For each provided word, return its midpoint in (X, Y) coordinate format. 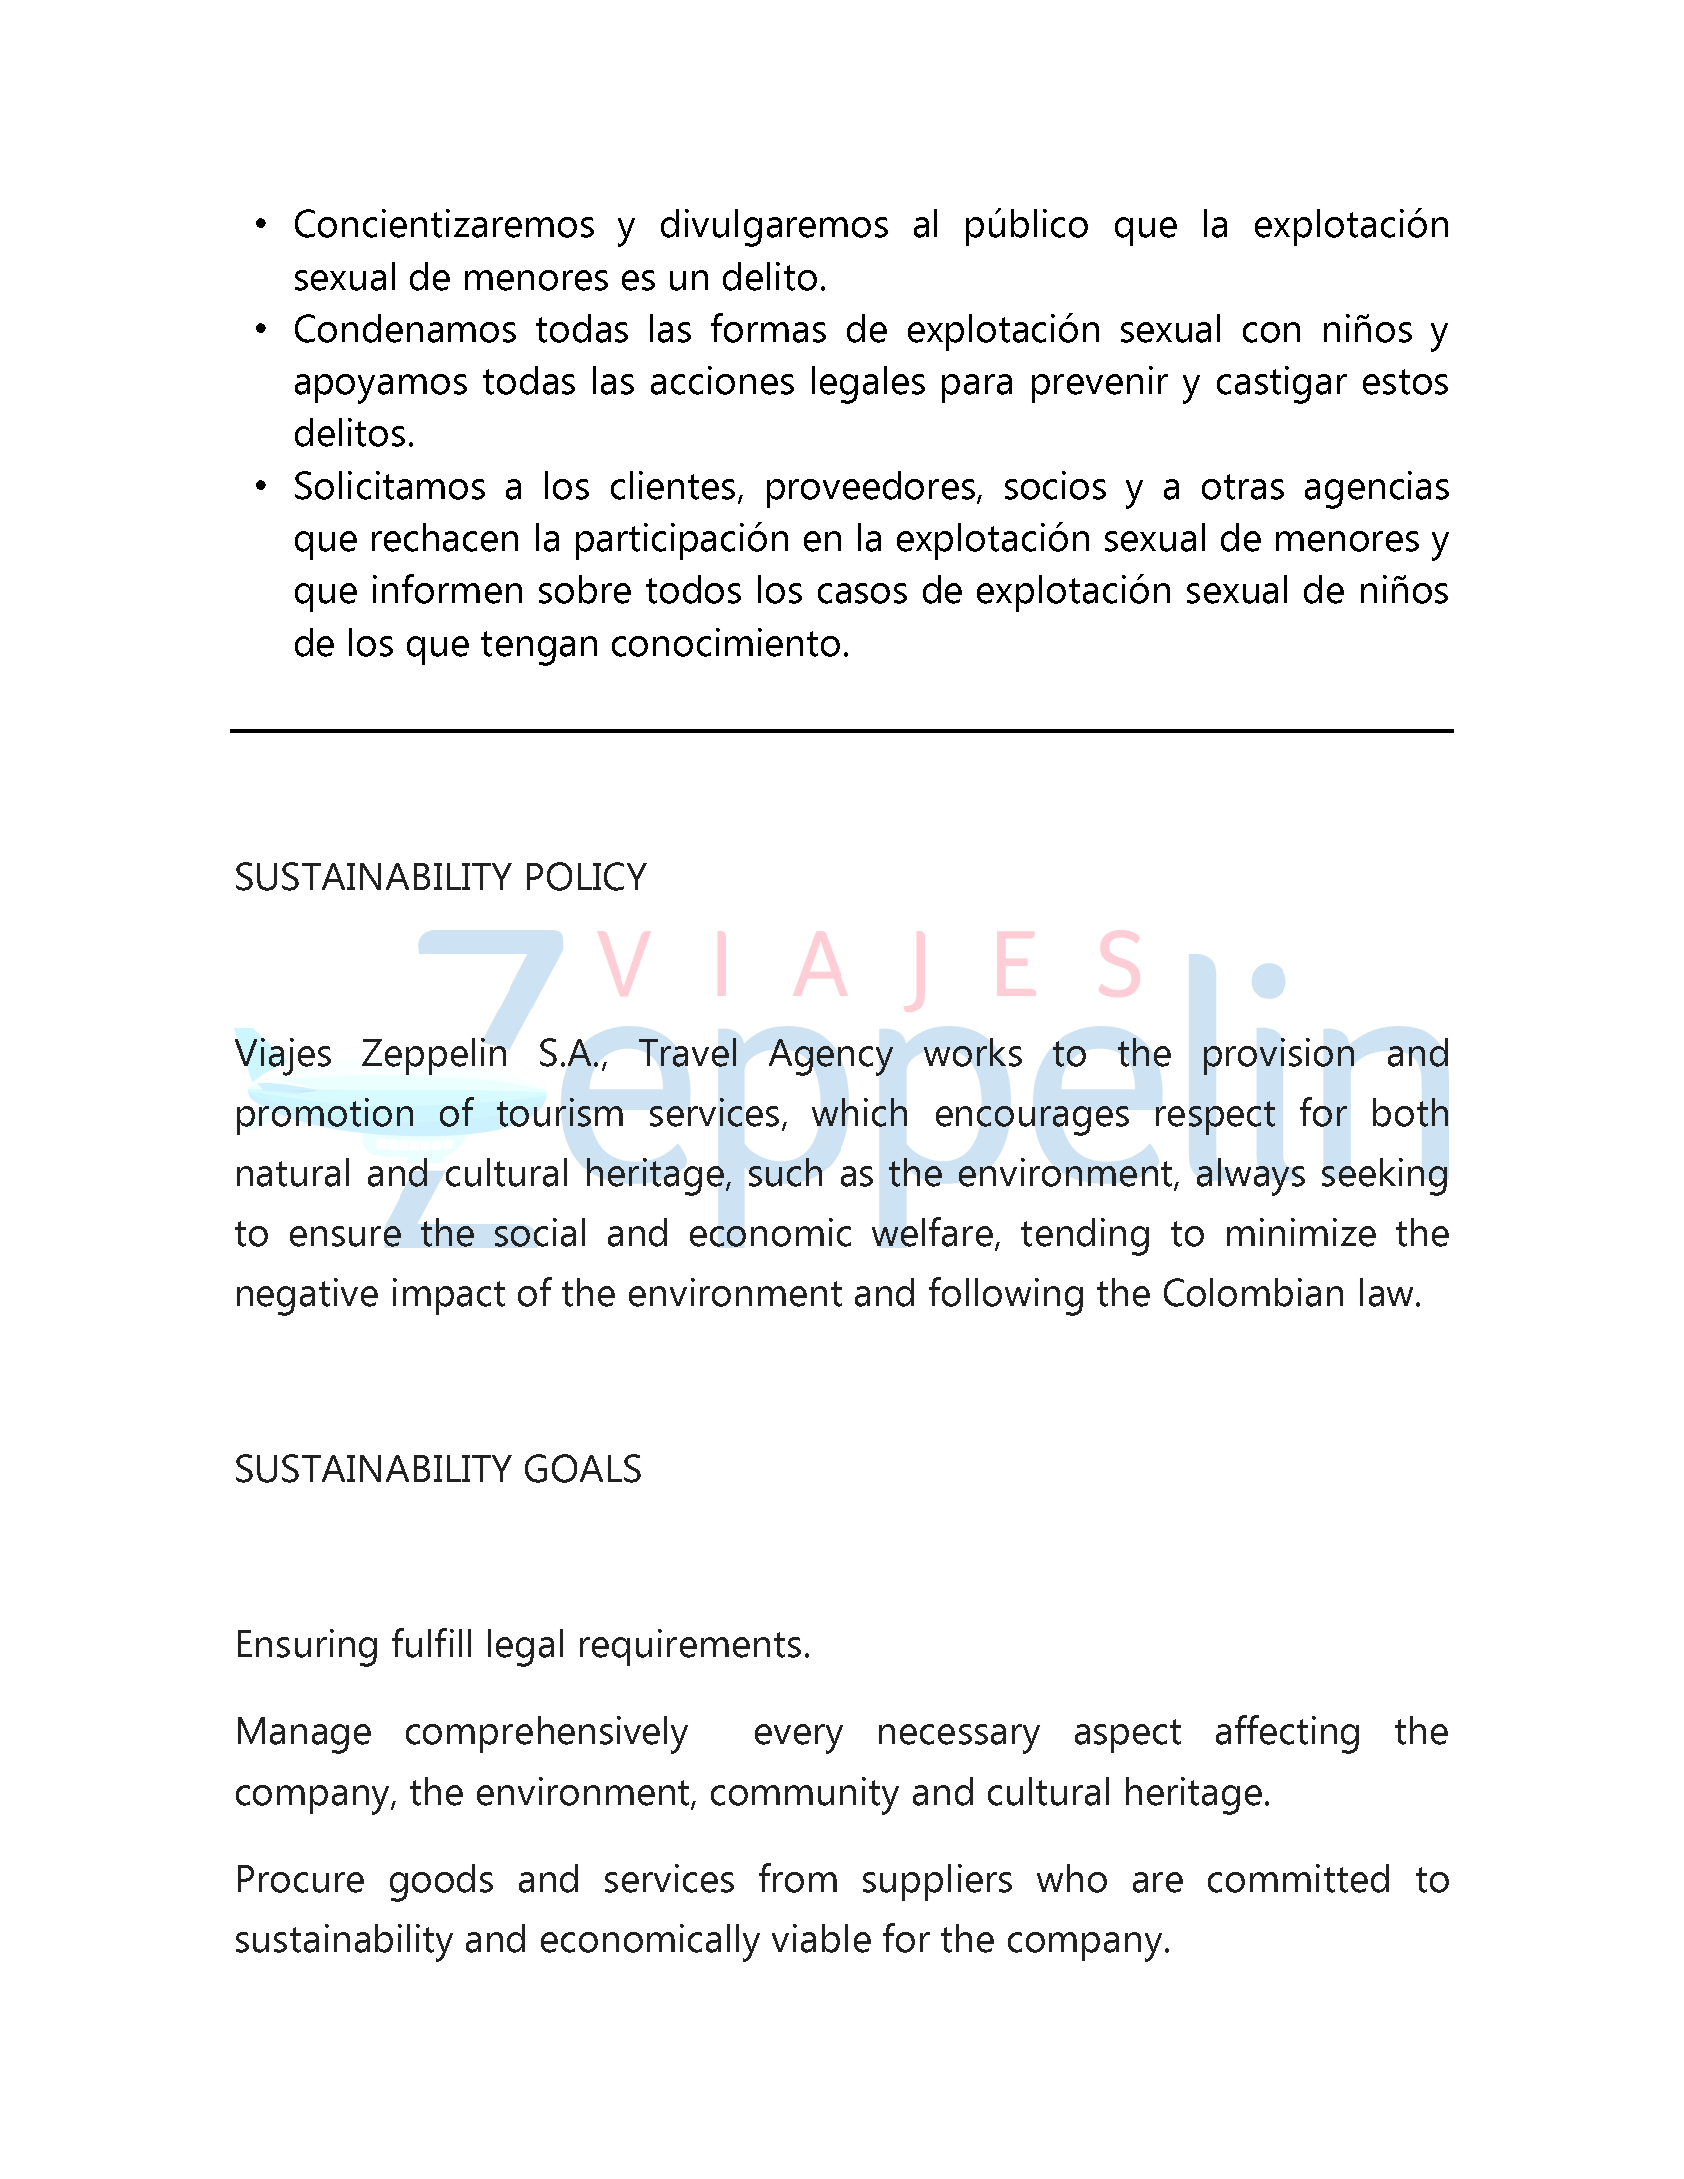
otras (1243, 487)
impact (449, 1296)
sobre (585, 589)
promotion (325, 1116)
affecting (1287, 1734)
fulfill (431, 1643)
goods (441, 1883)
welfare (932, 1232)
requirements (690, 1647)
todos (693, 589)
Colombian (1253, 1292)
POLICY (587, 876)
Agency (831, 1057)
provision (1279, 1056)
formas (768, 328)
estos (1405, 382)
